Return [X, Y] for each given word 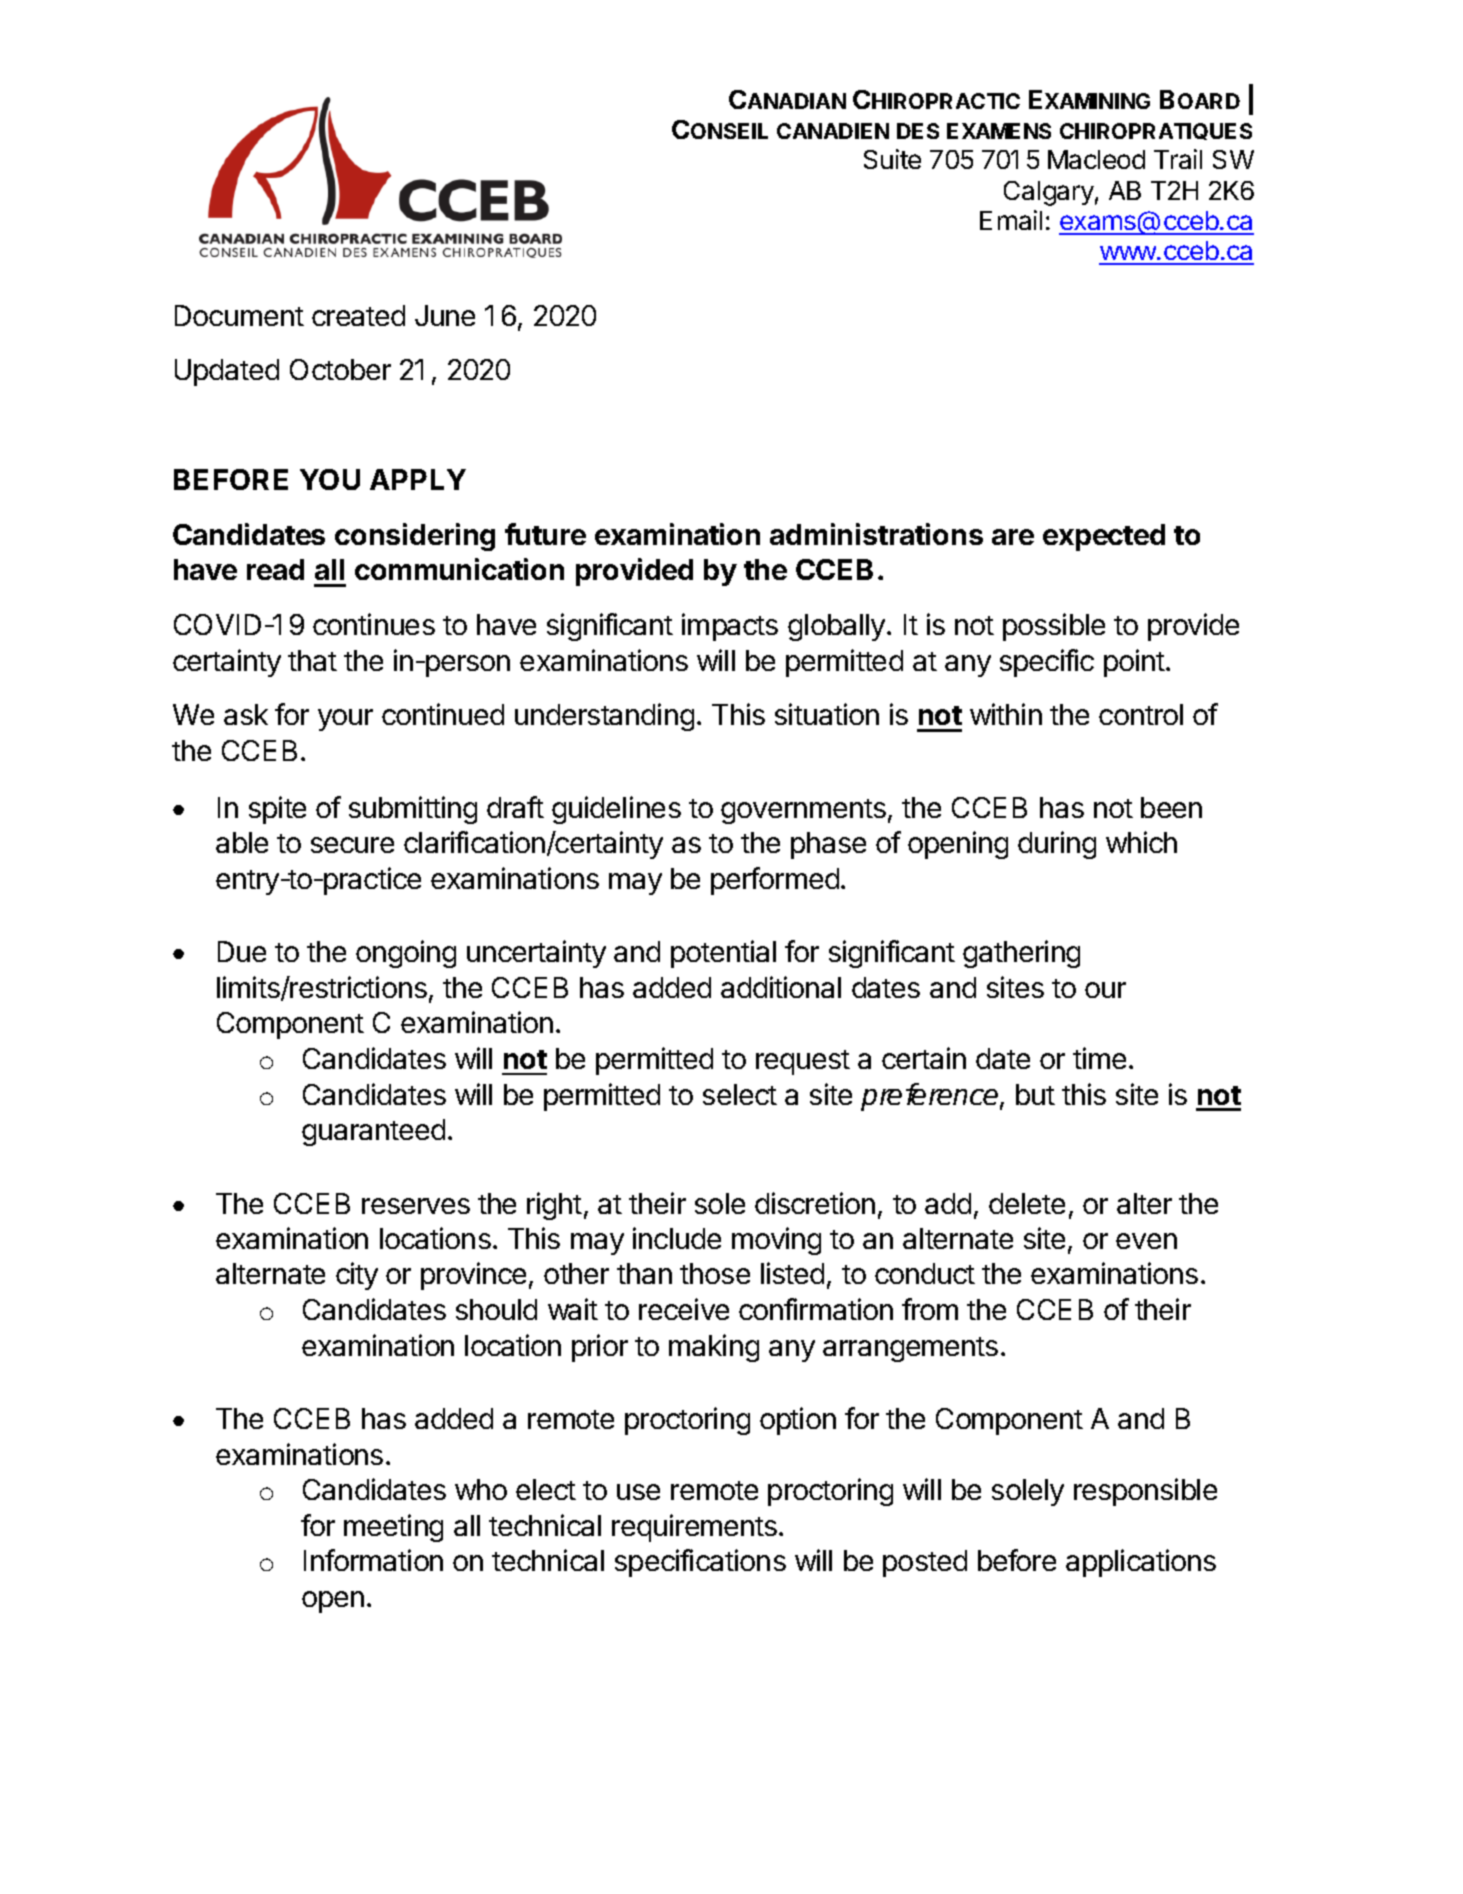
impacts [730, 627]
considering [415, 537]
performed [775, 881]
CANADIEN [833, 131]
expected [1104, 537]
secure [352, 845]
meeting [393, 1528]
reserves [416, 1206]
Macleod [1096, 159]
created [358, 315]
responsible [1145, 1492]
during [1057, 845]
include [677, 1238]
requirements [694, 1528]
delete [1027, 1203]
